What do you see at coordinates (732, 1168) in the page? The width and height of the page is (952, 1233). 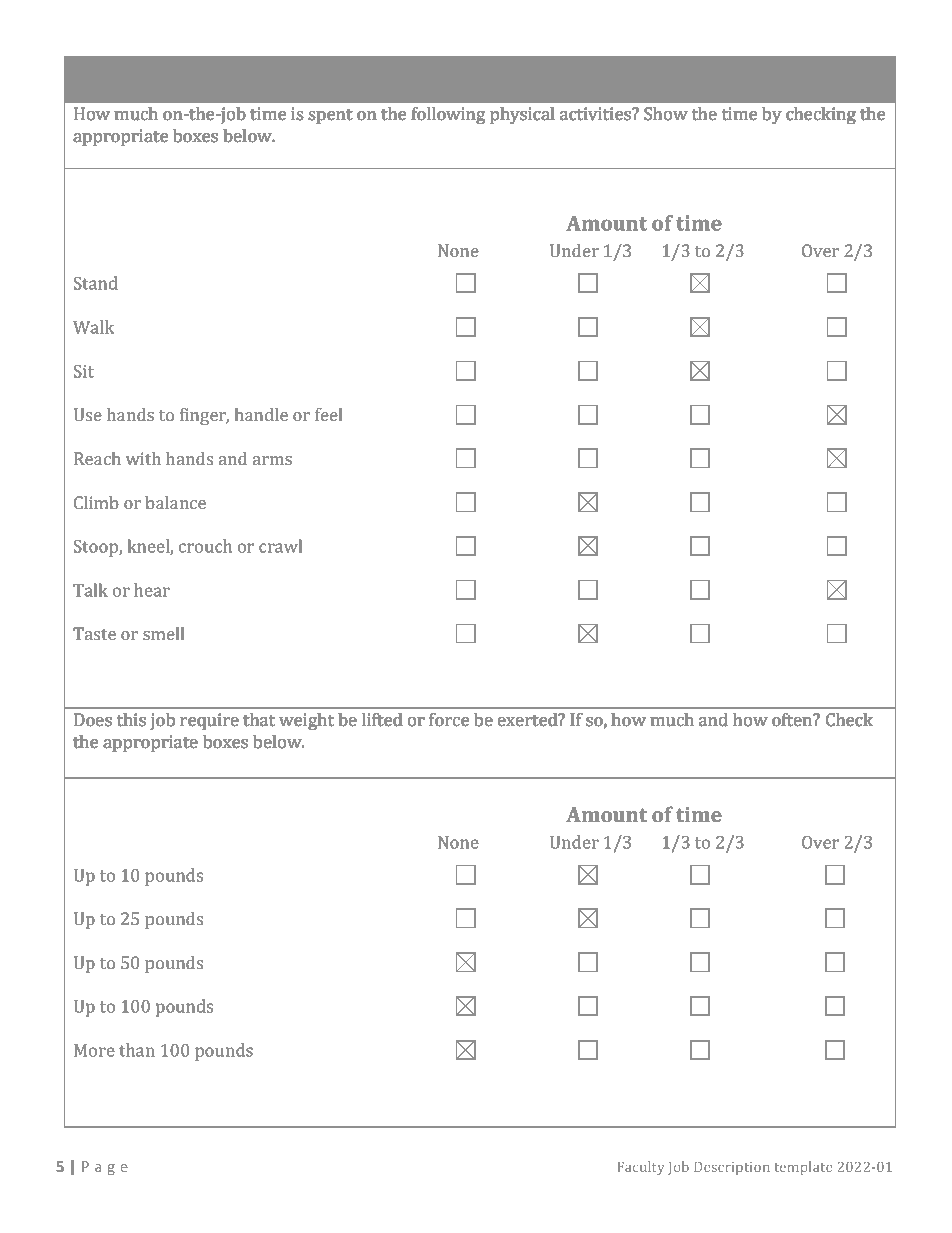 I see `Description` at bounding box center [732, 1168].
